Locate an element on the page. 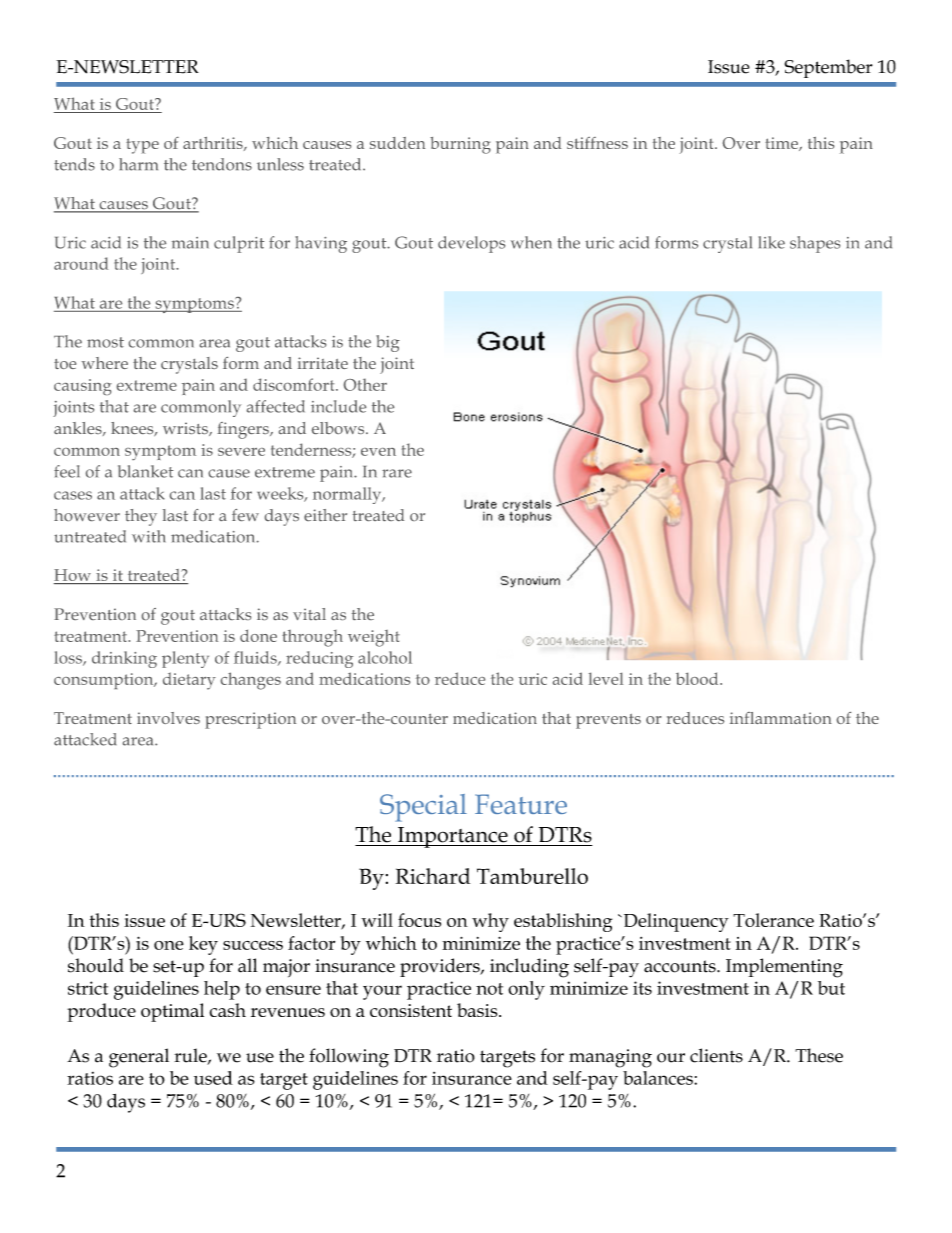 Image resolution: width=952 pixels, height=1233 pixels. with is located at coordinates (148, 536).
